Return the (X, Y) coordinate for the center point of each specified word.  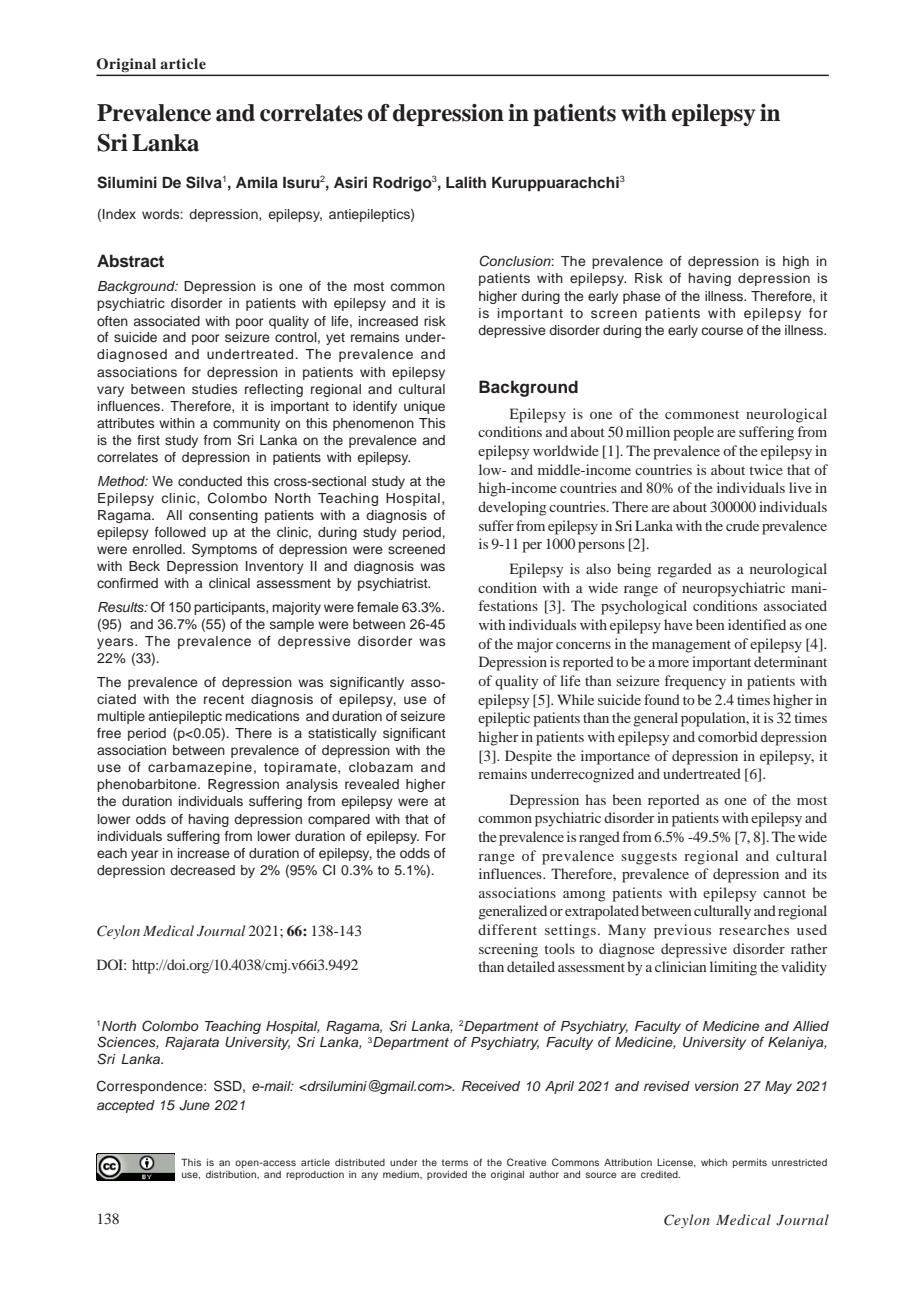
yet (335, 339)
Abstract (130, 261)
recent (224, 699)
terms (455, 1162)
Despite (528, 757)
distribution (232, 1174)
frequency (695, 682)
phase (642, 297)
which (714, 1162)
